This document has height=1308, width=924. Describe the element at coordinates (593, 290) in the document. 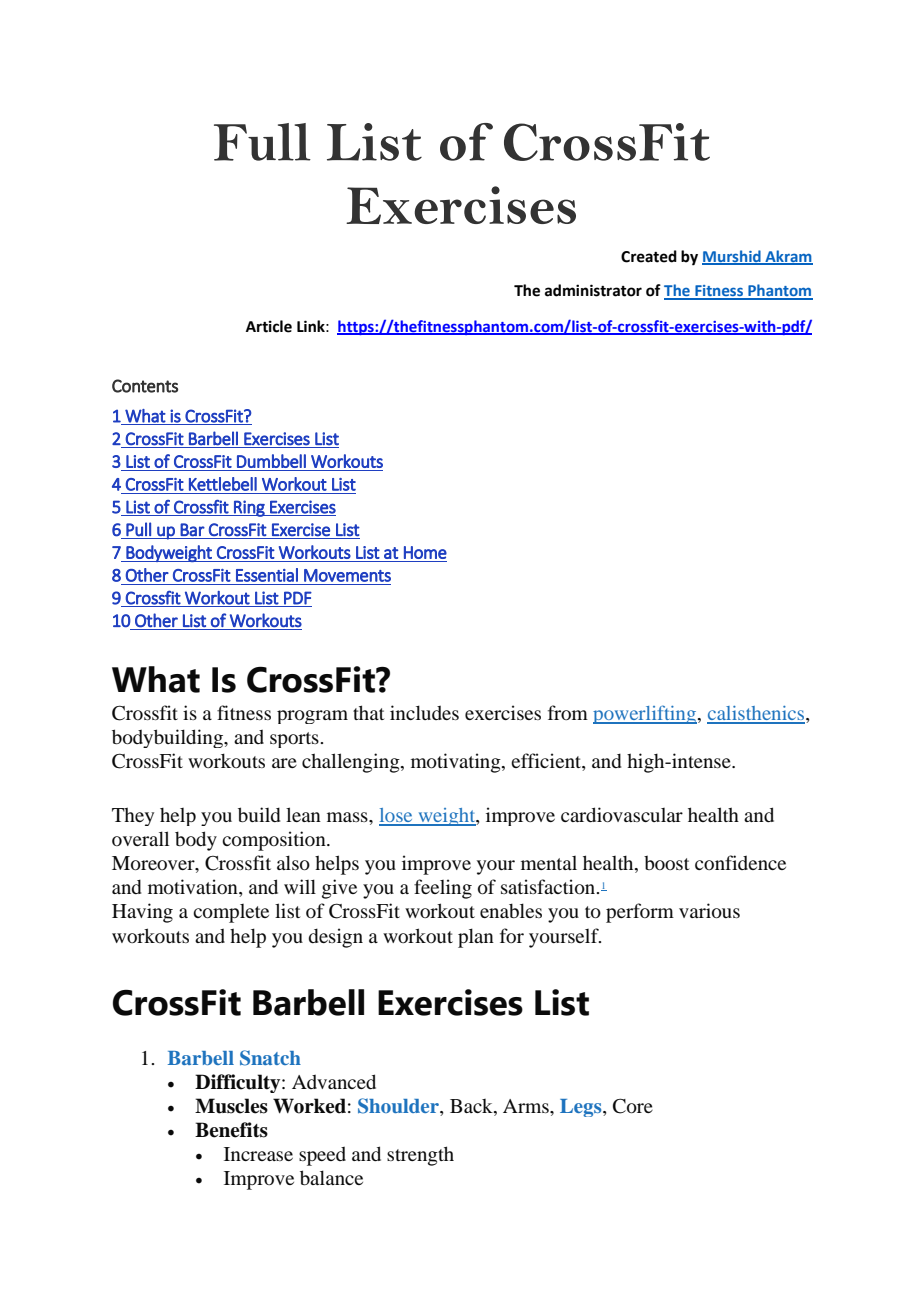

I see `administrator` at that location.
